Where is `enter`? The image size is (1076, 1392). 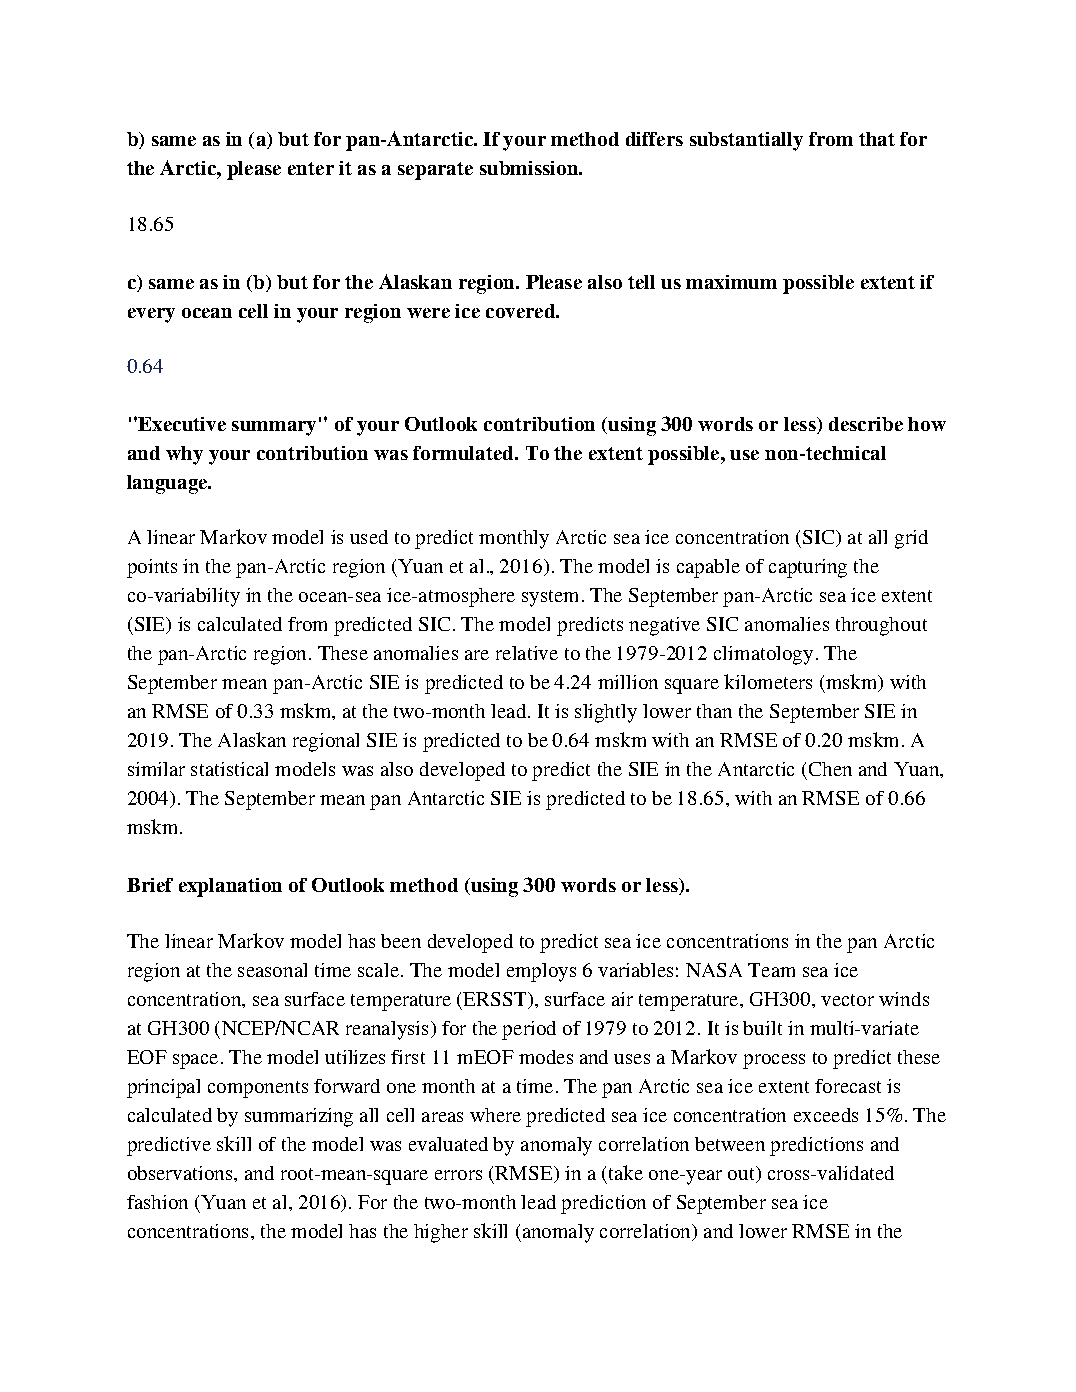 enter is located at coordinates (311, 168).
